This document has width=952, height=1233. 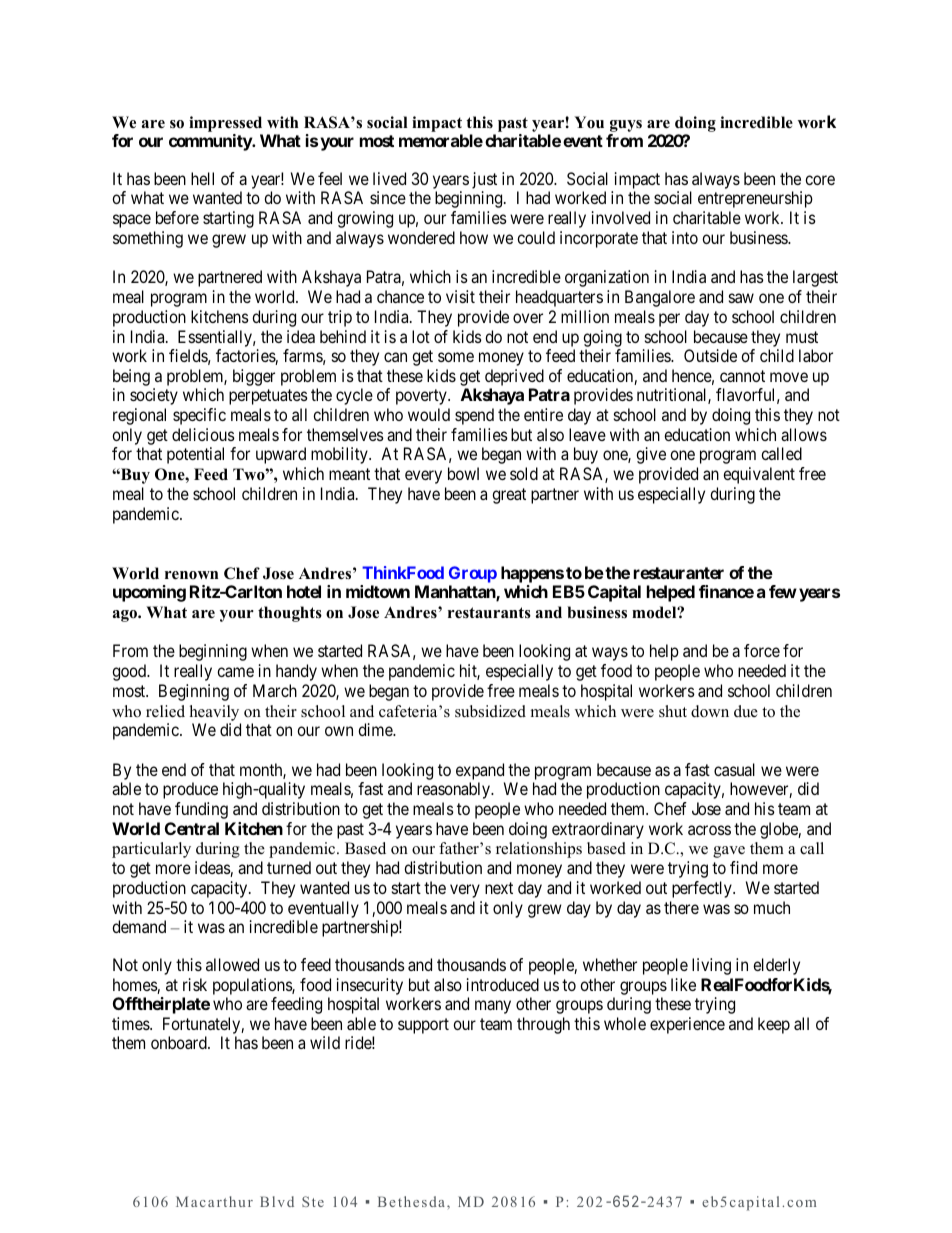 What do you see at coordinates (313, 1201) in the document?
I see `Ste` at bounding box center [313, 1201].
